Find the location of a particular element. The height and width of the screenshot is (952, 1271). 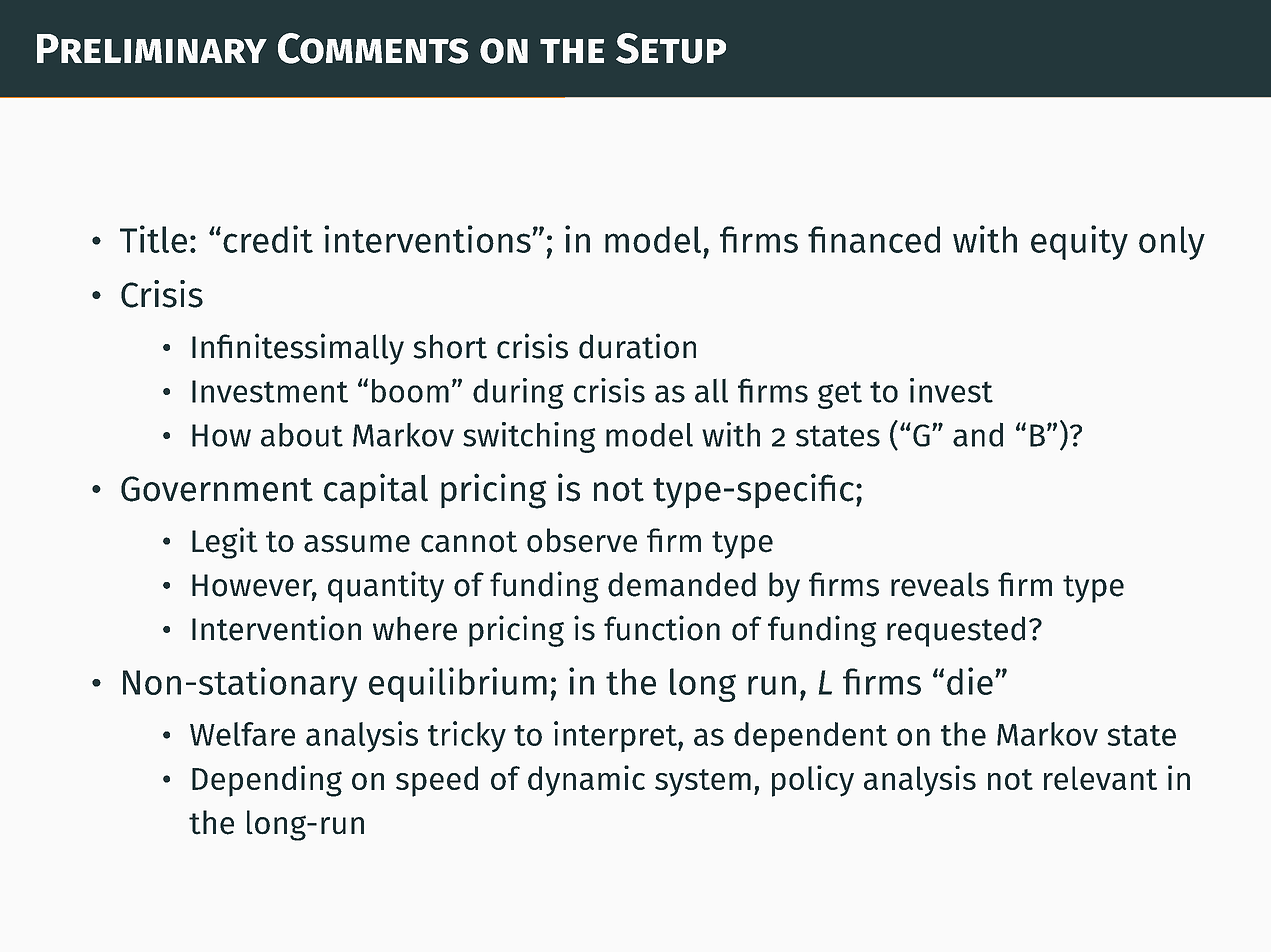

equity is located at coordinates (1079, 242).
